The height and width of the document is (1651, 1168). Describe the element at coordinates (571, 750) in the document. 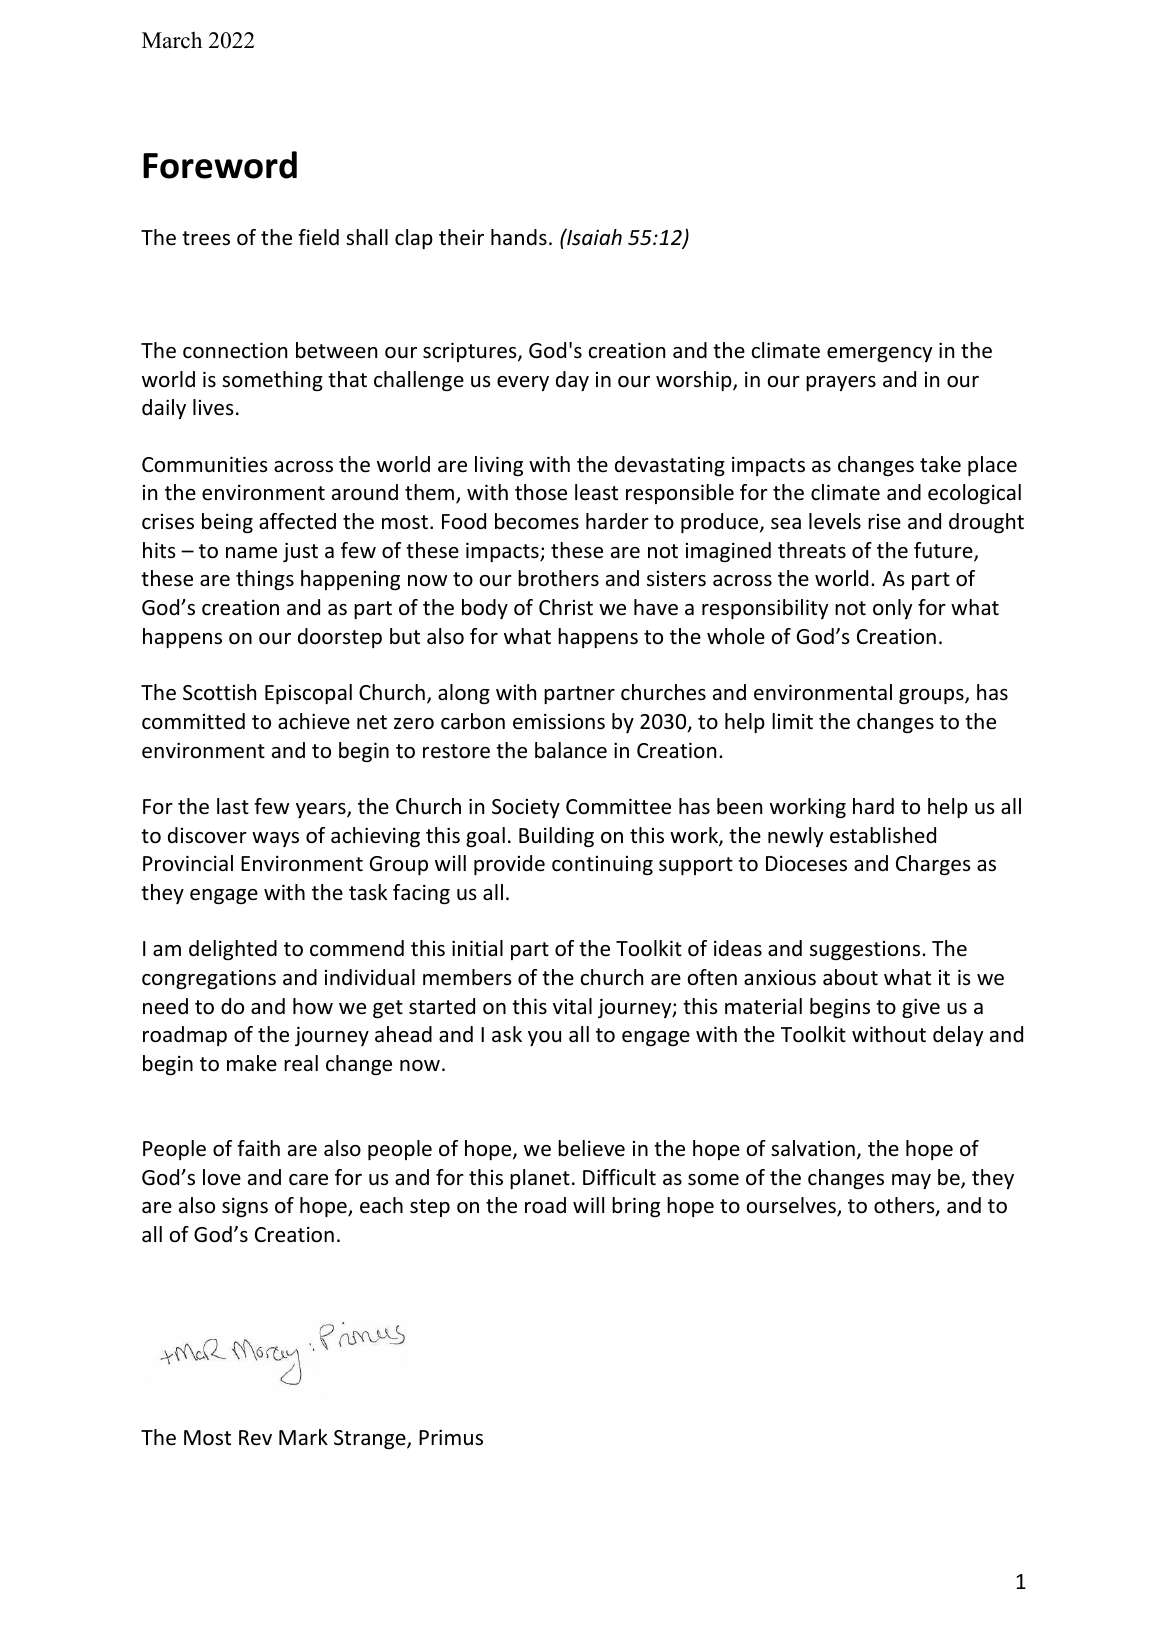

I see `balance` at that location.
